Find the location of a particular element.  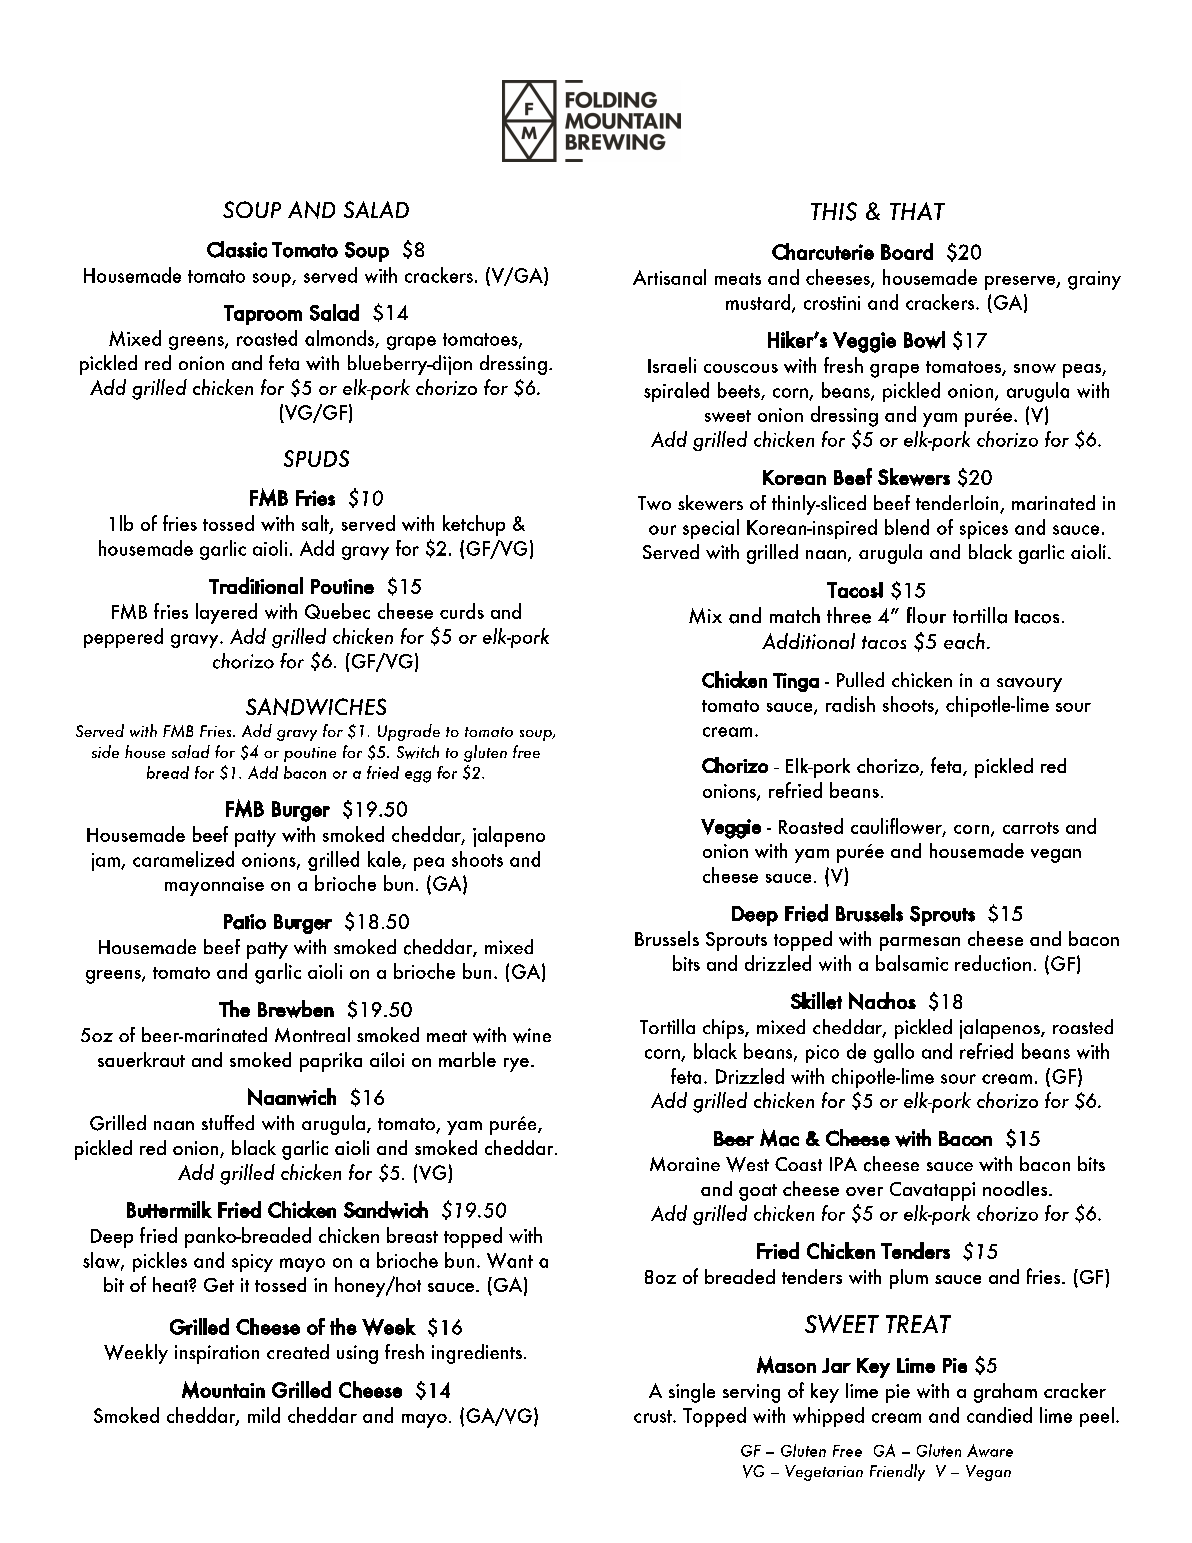

each is located at coordinates (964, 641).
